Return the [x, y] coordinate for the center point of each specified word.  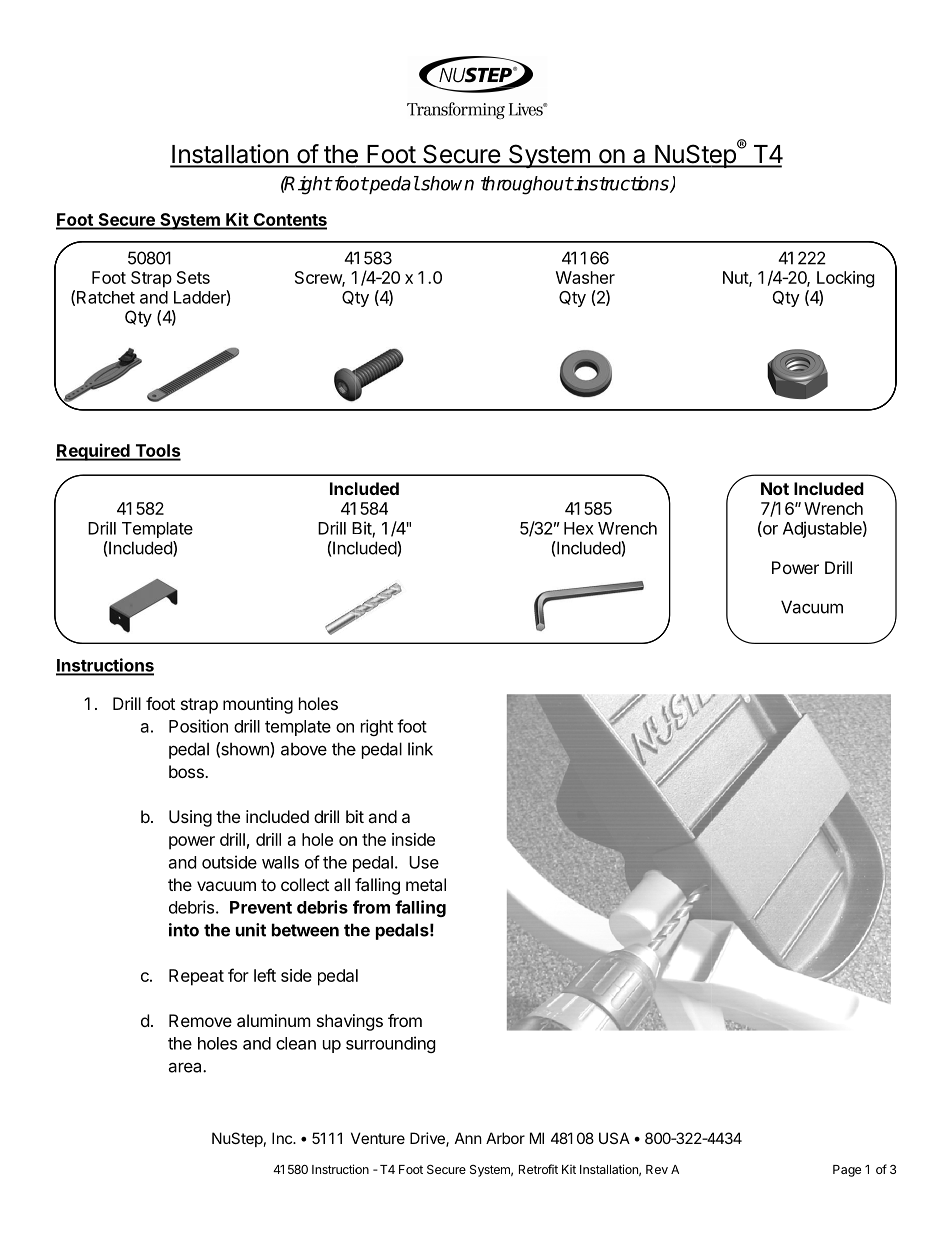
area [186, 1067]
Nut [736, 278]
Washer [585, 277]
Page [847, 1171]
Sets [193, 277]
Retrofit [538, 1169]
